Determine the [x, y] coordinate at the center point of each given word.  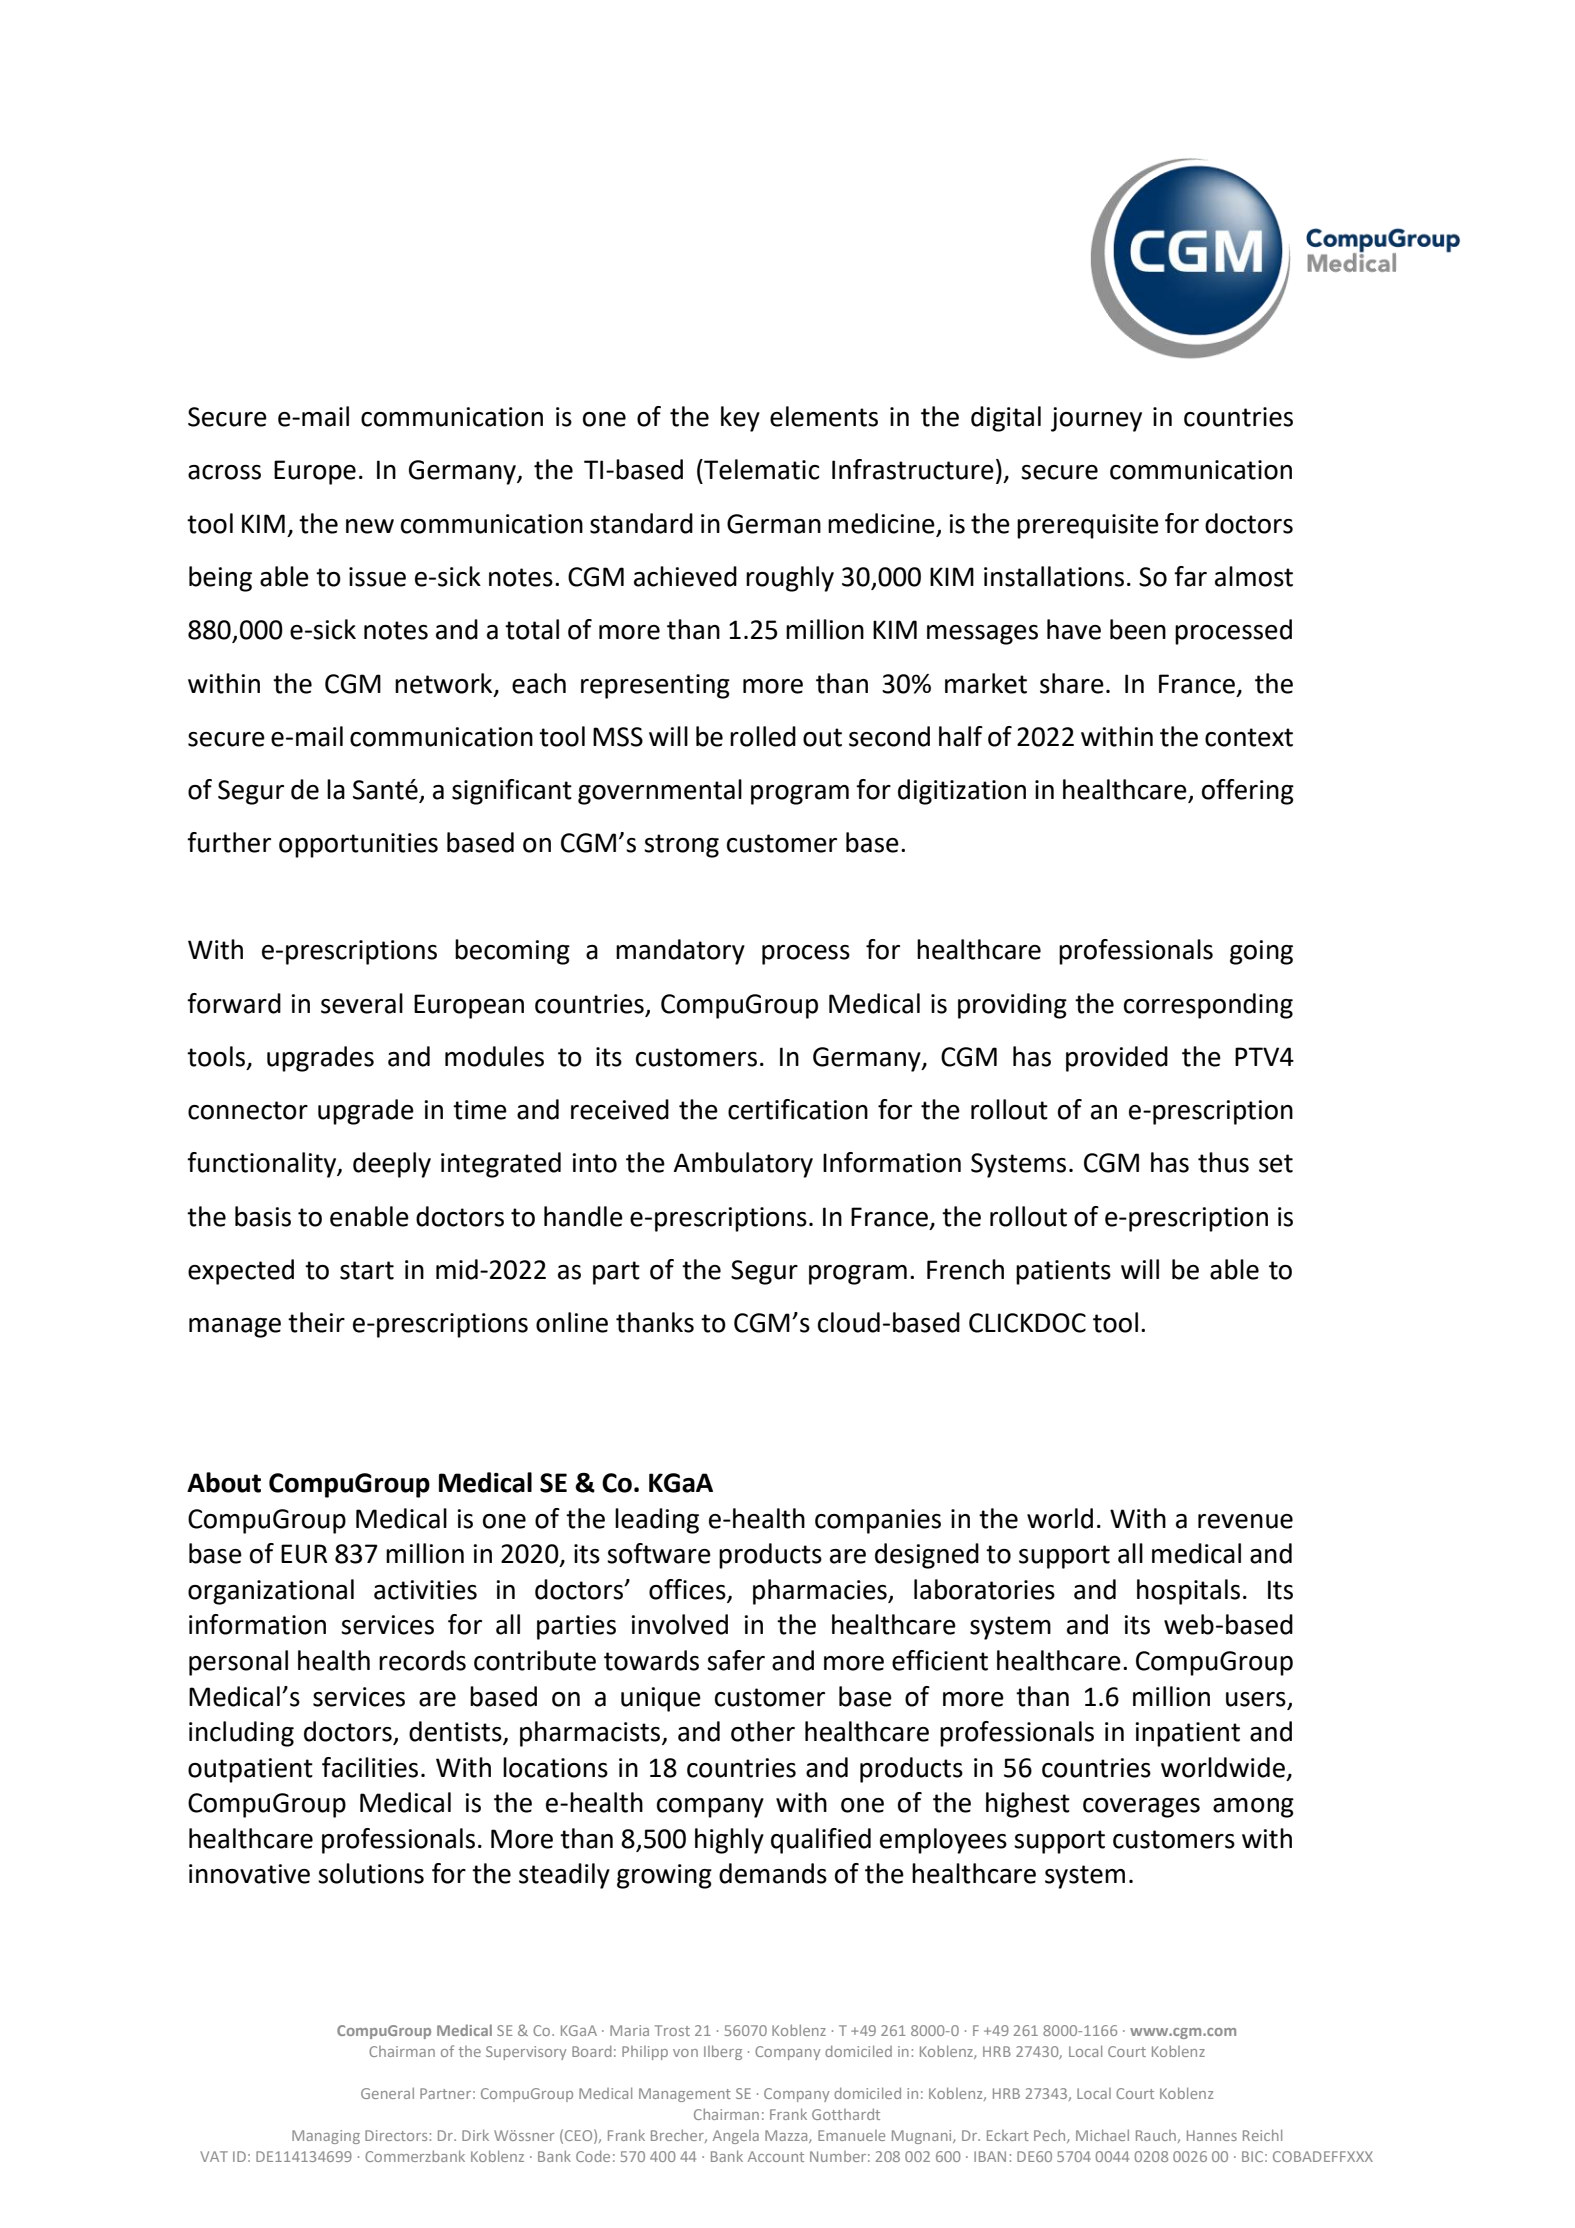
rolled [763, 736]
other [763, 1731]
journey [1096, 419]
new [370, 526]
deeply [392, 1165]
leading [657, 1521]
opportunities [358, 845]
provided [1117, 1059]
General [387, 2093]
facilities [370, 1767]
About [224, 1482]
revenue [1245, 1521]
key [740, 419]
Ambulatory [743, 1165]
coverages [1141, 1808]
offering [1248, 792]
